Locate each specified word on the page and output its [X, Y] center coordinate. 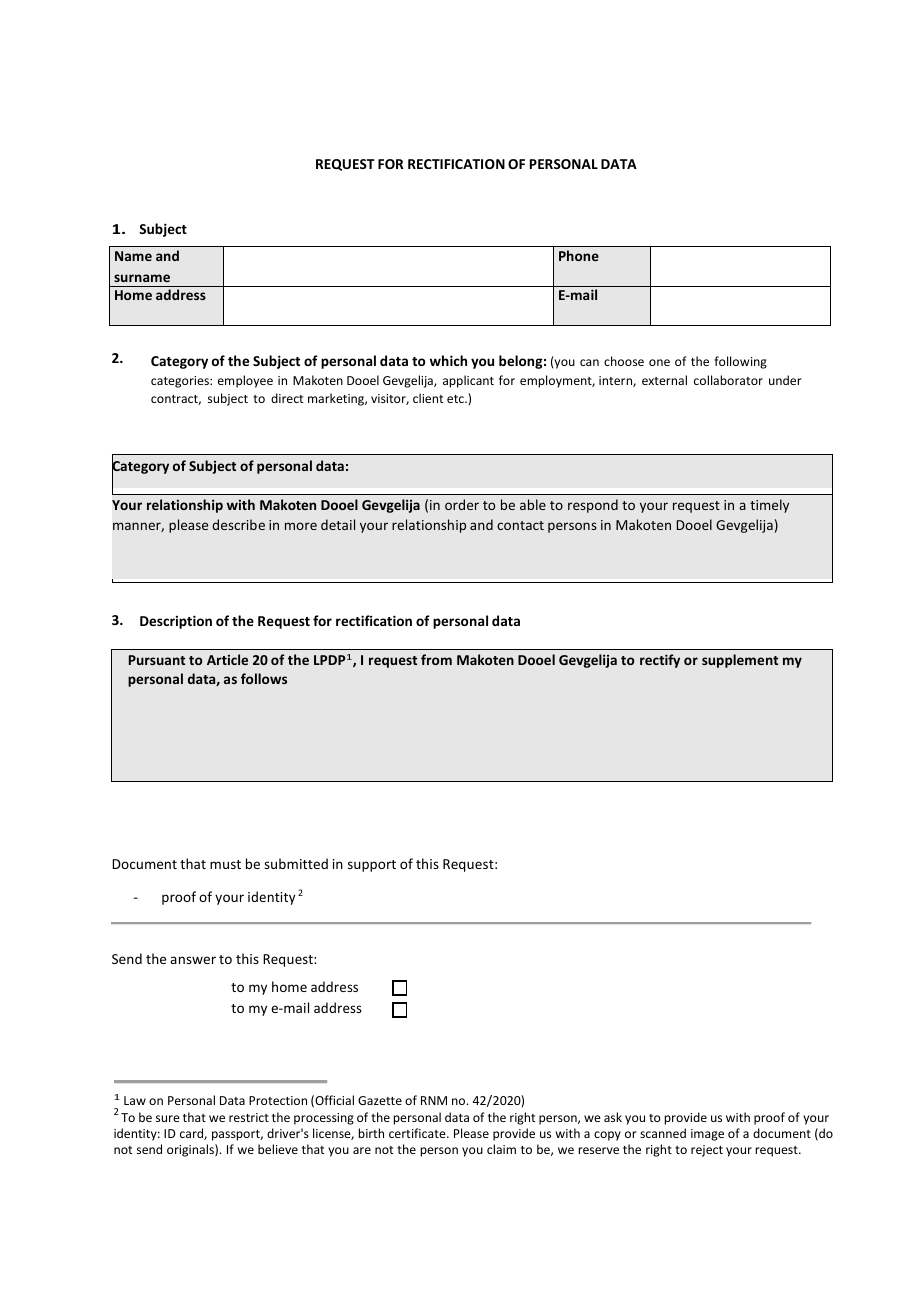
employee [245, 381]
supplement [740, 661]
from [436, 659]
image [707, 1135]
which [448, 360]
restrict [249, 1117]
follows [264, 678]
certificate [418, 1133]
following [740, 362]
